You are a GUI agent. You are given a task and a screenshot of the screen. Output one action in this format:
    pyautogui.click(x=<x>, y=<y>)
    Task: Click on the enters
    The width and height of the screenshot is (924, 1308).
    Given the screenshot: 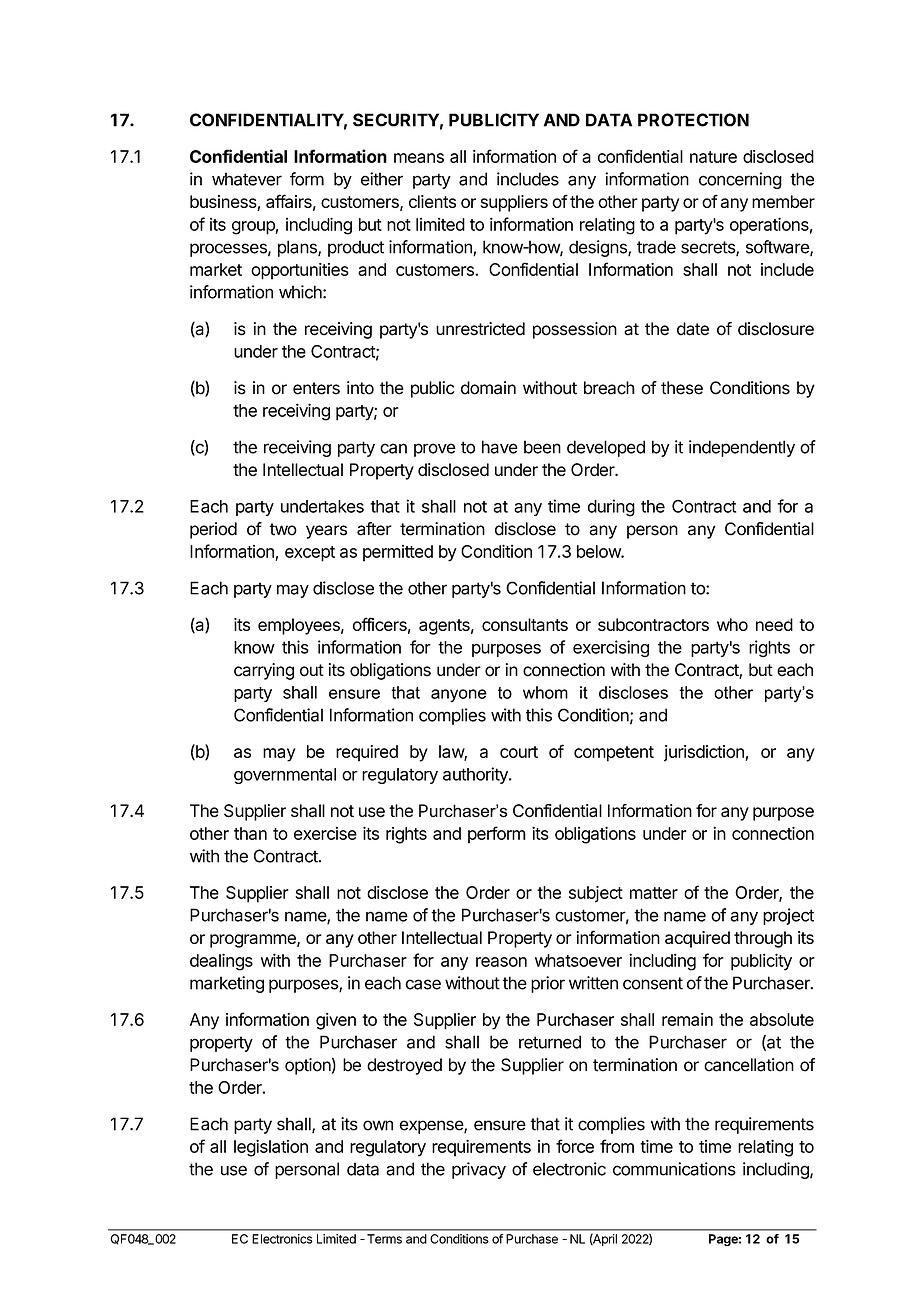 What is the action you would take?
    pyautogui.click(x=316, y=388)
